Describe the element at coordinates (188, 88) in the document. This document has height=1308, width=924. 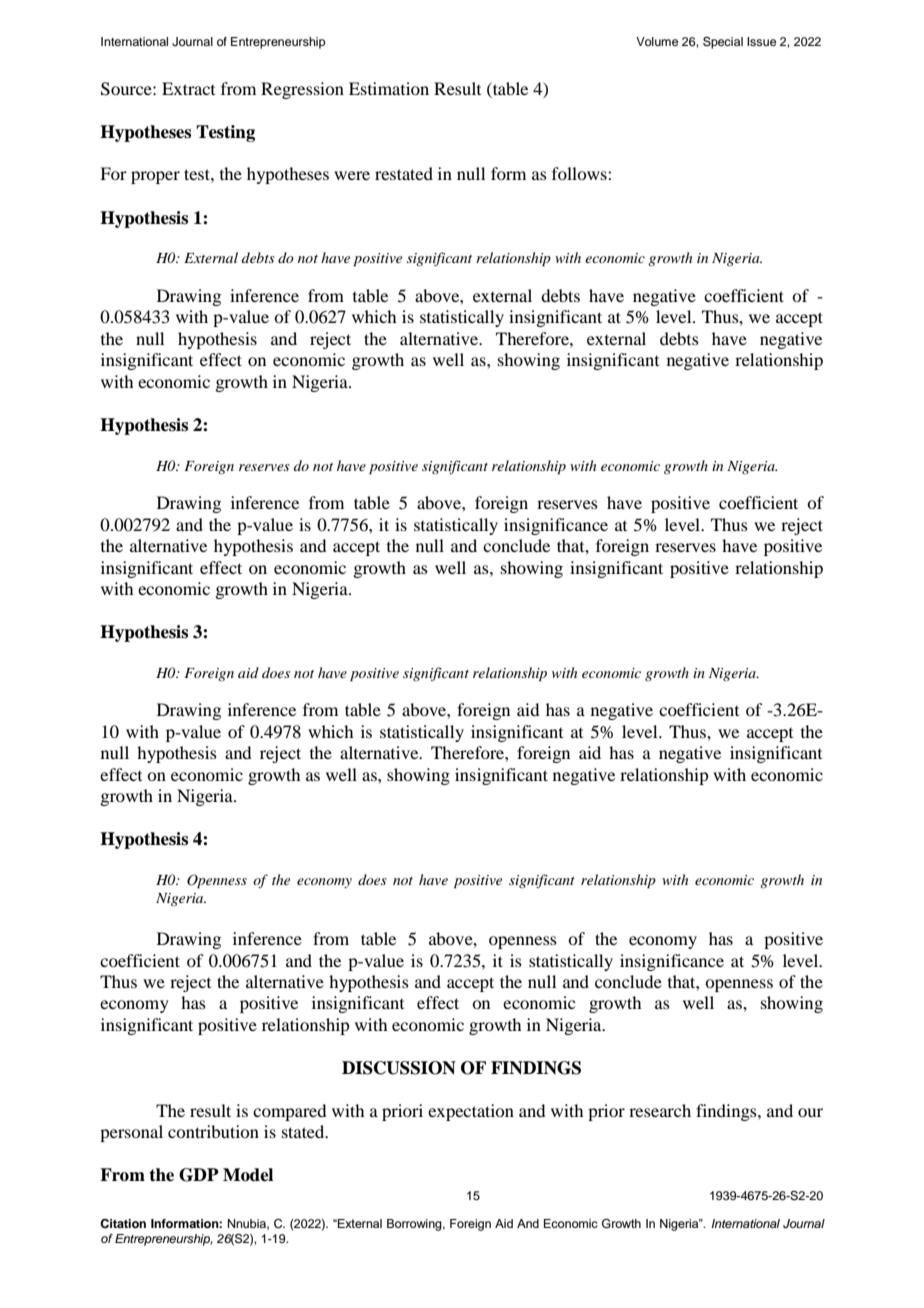
I see `Extract` at that location.
